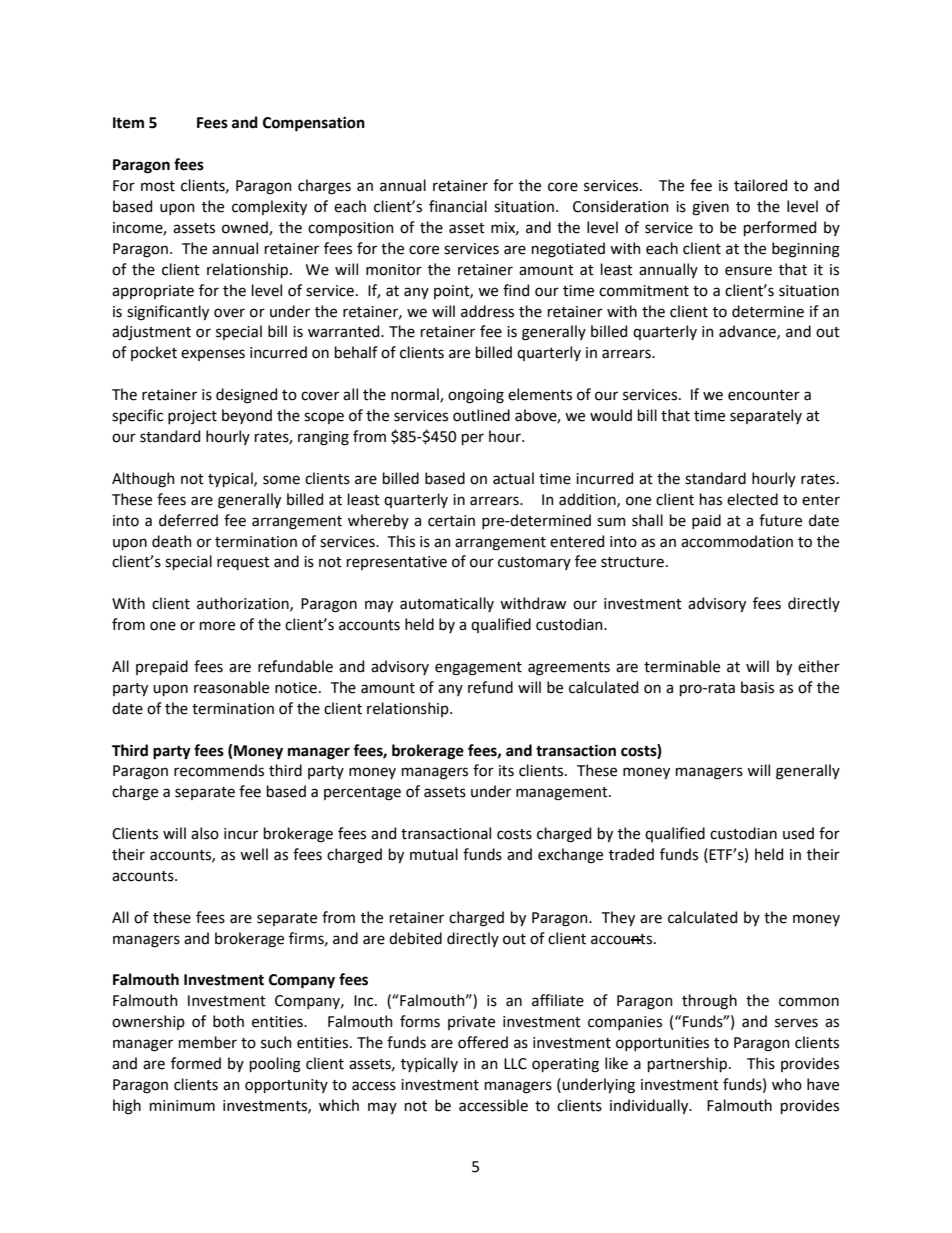 This document has width=952, height=1233. Describe the element at coordinates (752, 499) in the document. I see `elected` at that location.
